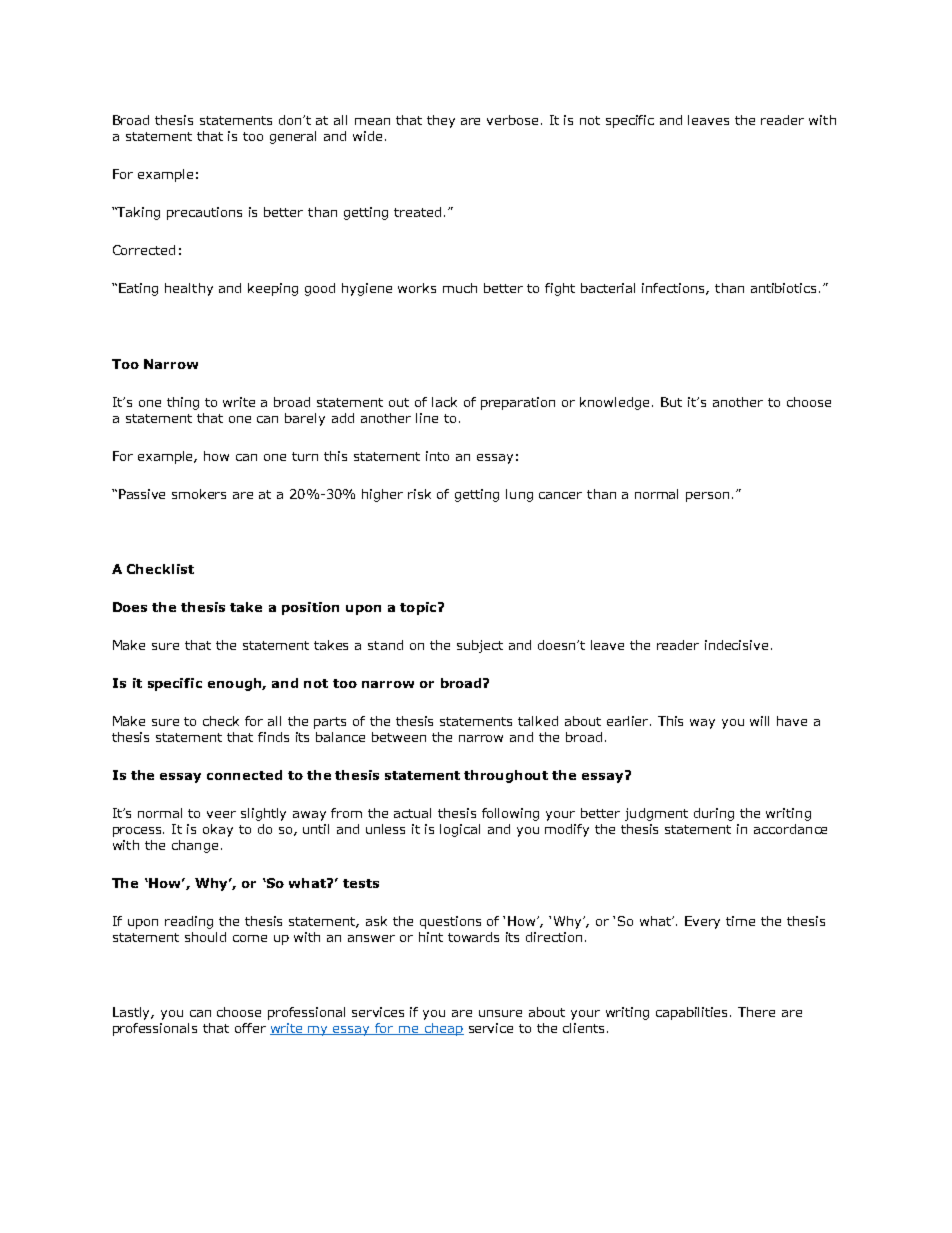 The image size is (952, 1233). I want to click on they, so click(441, 121).
